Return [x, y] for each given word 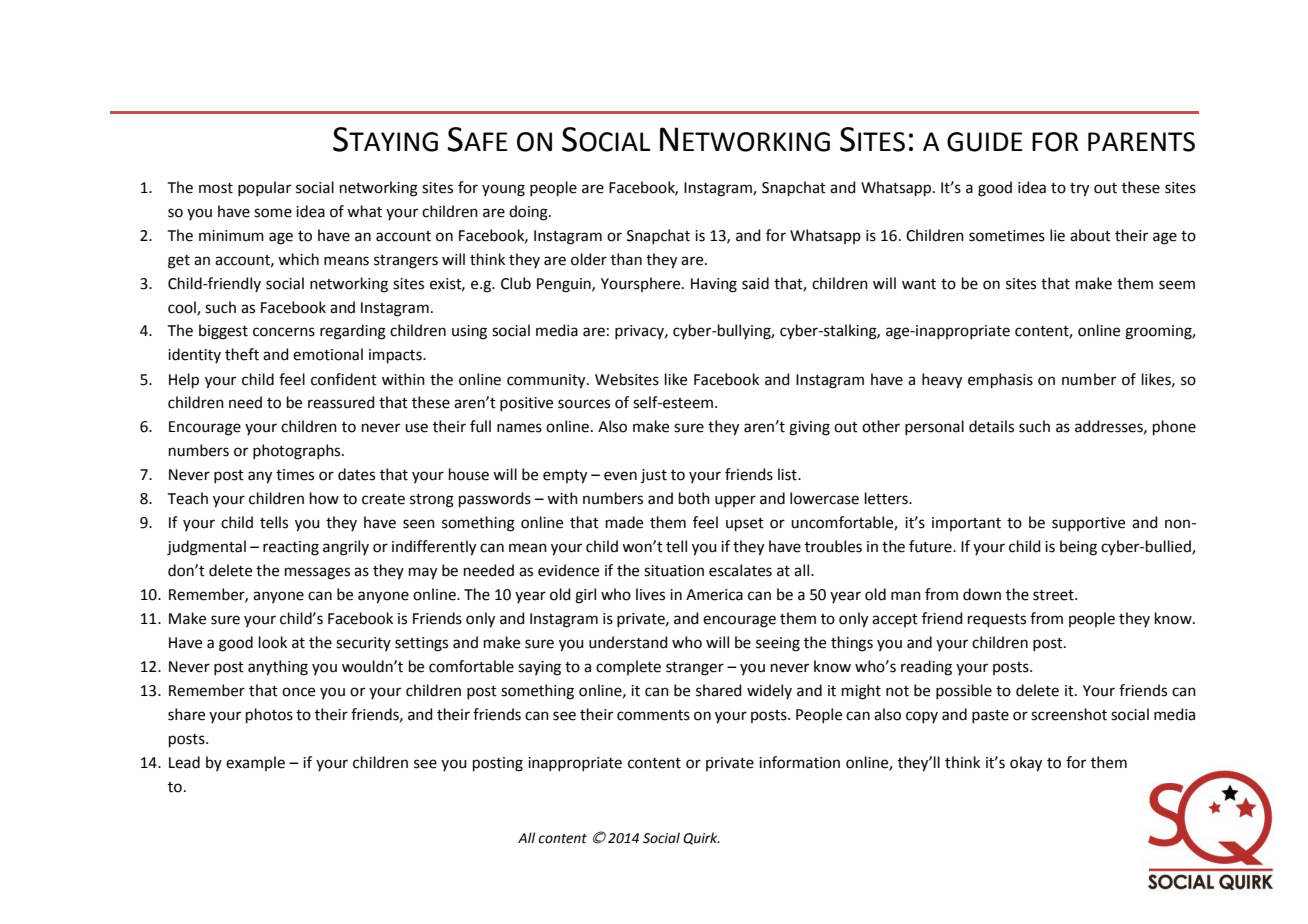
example [255, 763]
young [503, 190]
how [324, 498]
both [694, 498]
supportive [1088, 524]
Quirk [701, 838]
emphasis [1000, 380]
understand [628, 642]
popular [264, 188]
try [1079, 190]
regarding [353, 332]
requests [997, 620]
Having [714, 285]
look [273, 642]
